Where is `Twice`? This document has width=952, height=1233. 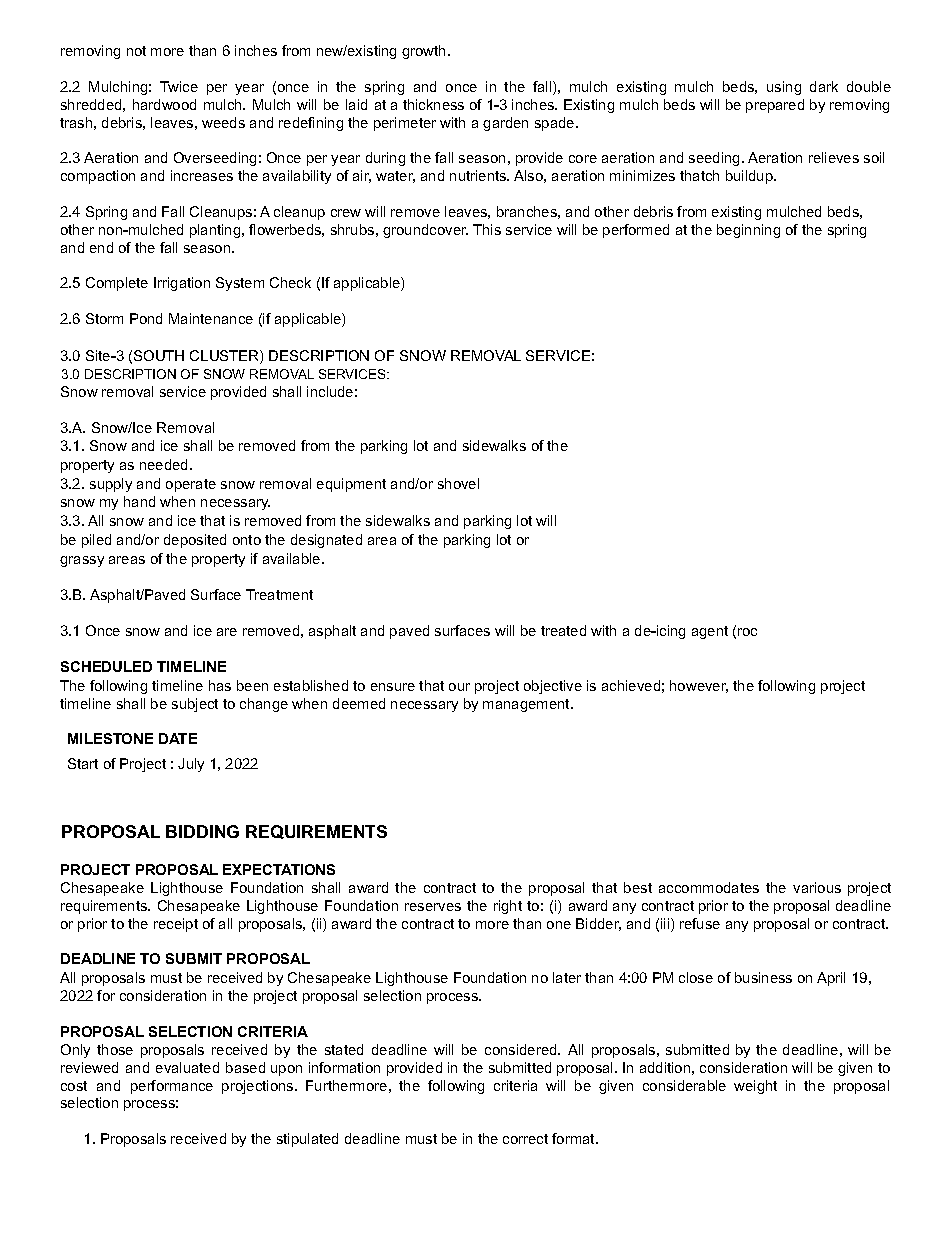
Twice is located at coordinates (179, 86).
